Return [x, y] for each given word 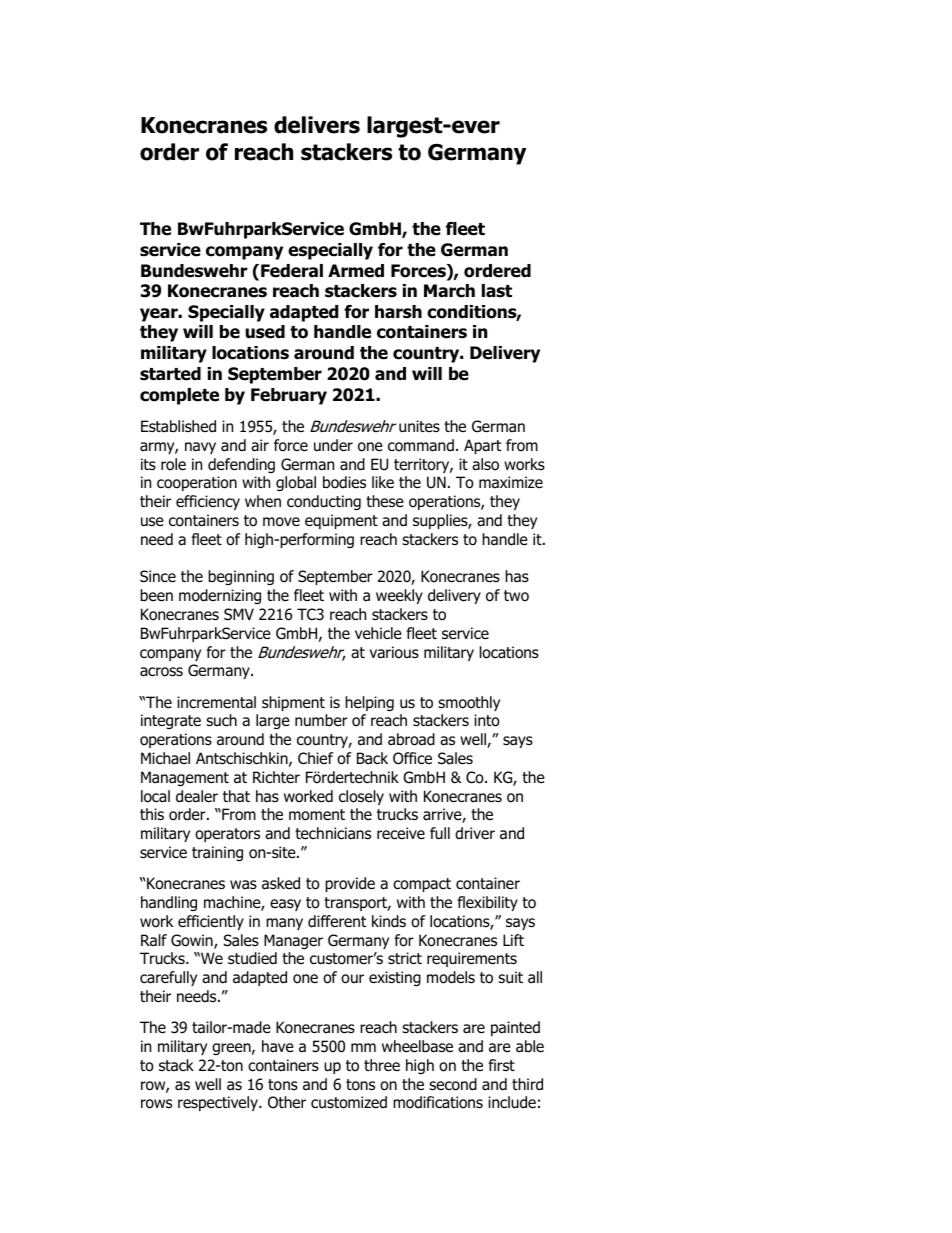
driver [475, 833]
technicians [333, 833]
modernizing [220, 596]
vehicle [378, 633]
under [333, 445]
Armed [356, 271]
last [497, 291]
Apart [482, 446]
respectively [219, 1103]
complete [179, 396]
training [217, 853]
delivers [317, 125]
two [516, 596]
